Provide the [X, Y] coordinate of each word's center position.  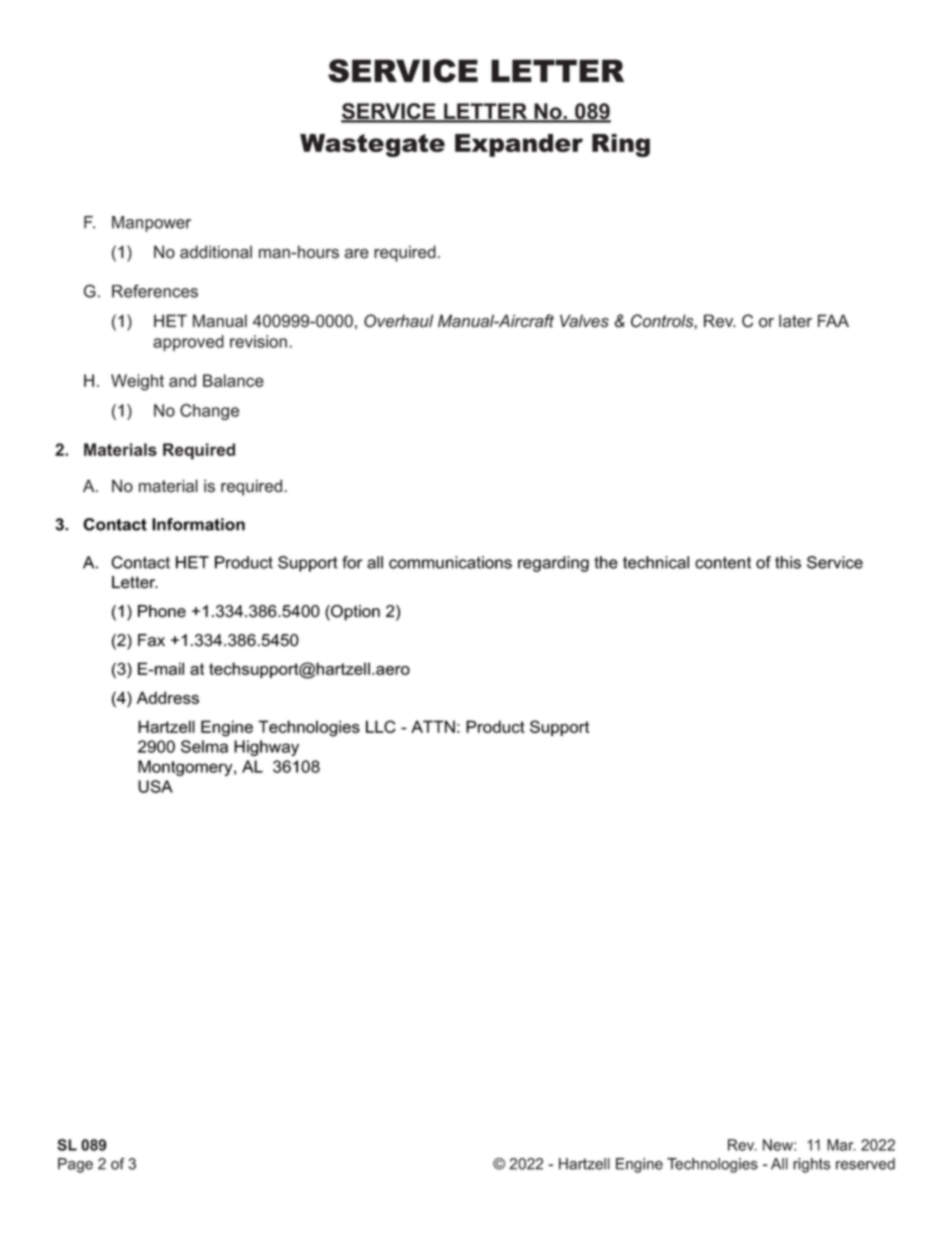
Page [75, 1165]
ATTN [433, 726]
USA [155, 786]
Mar [841, 1145]
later [795, 321]
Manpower [151, 224]
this [788, 562]
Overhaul [398, 321]
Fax [151, 640]
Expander [519, 145]
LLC [381, 726]
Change [209, 412]
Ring [621, 145]
